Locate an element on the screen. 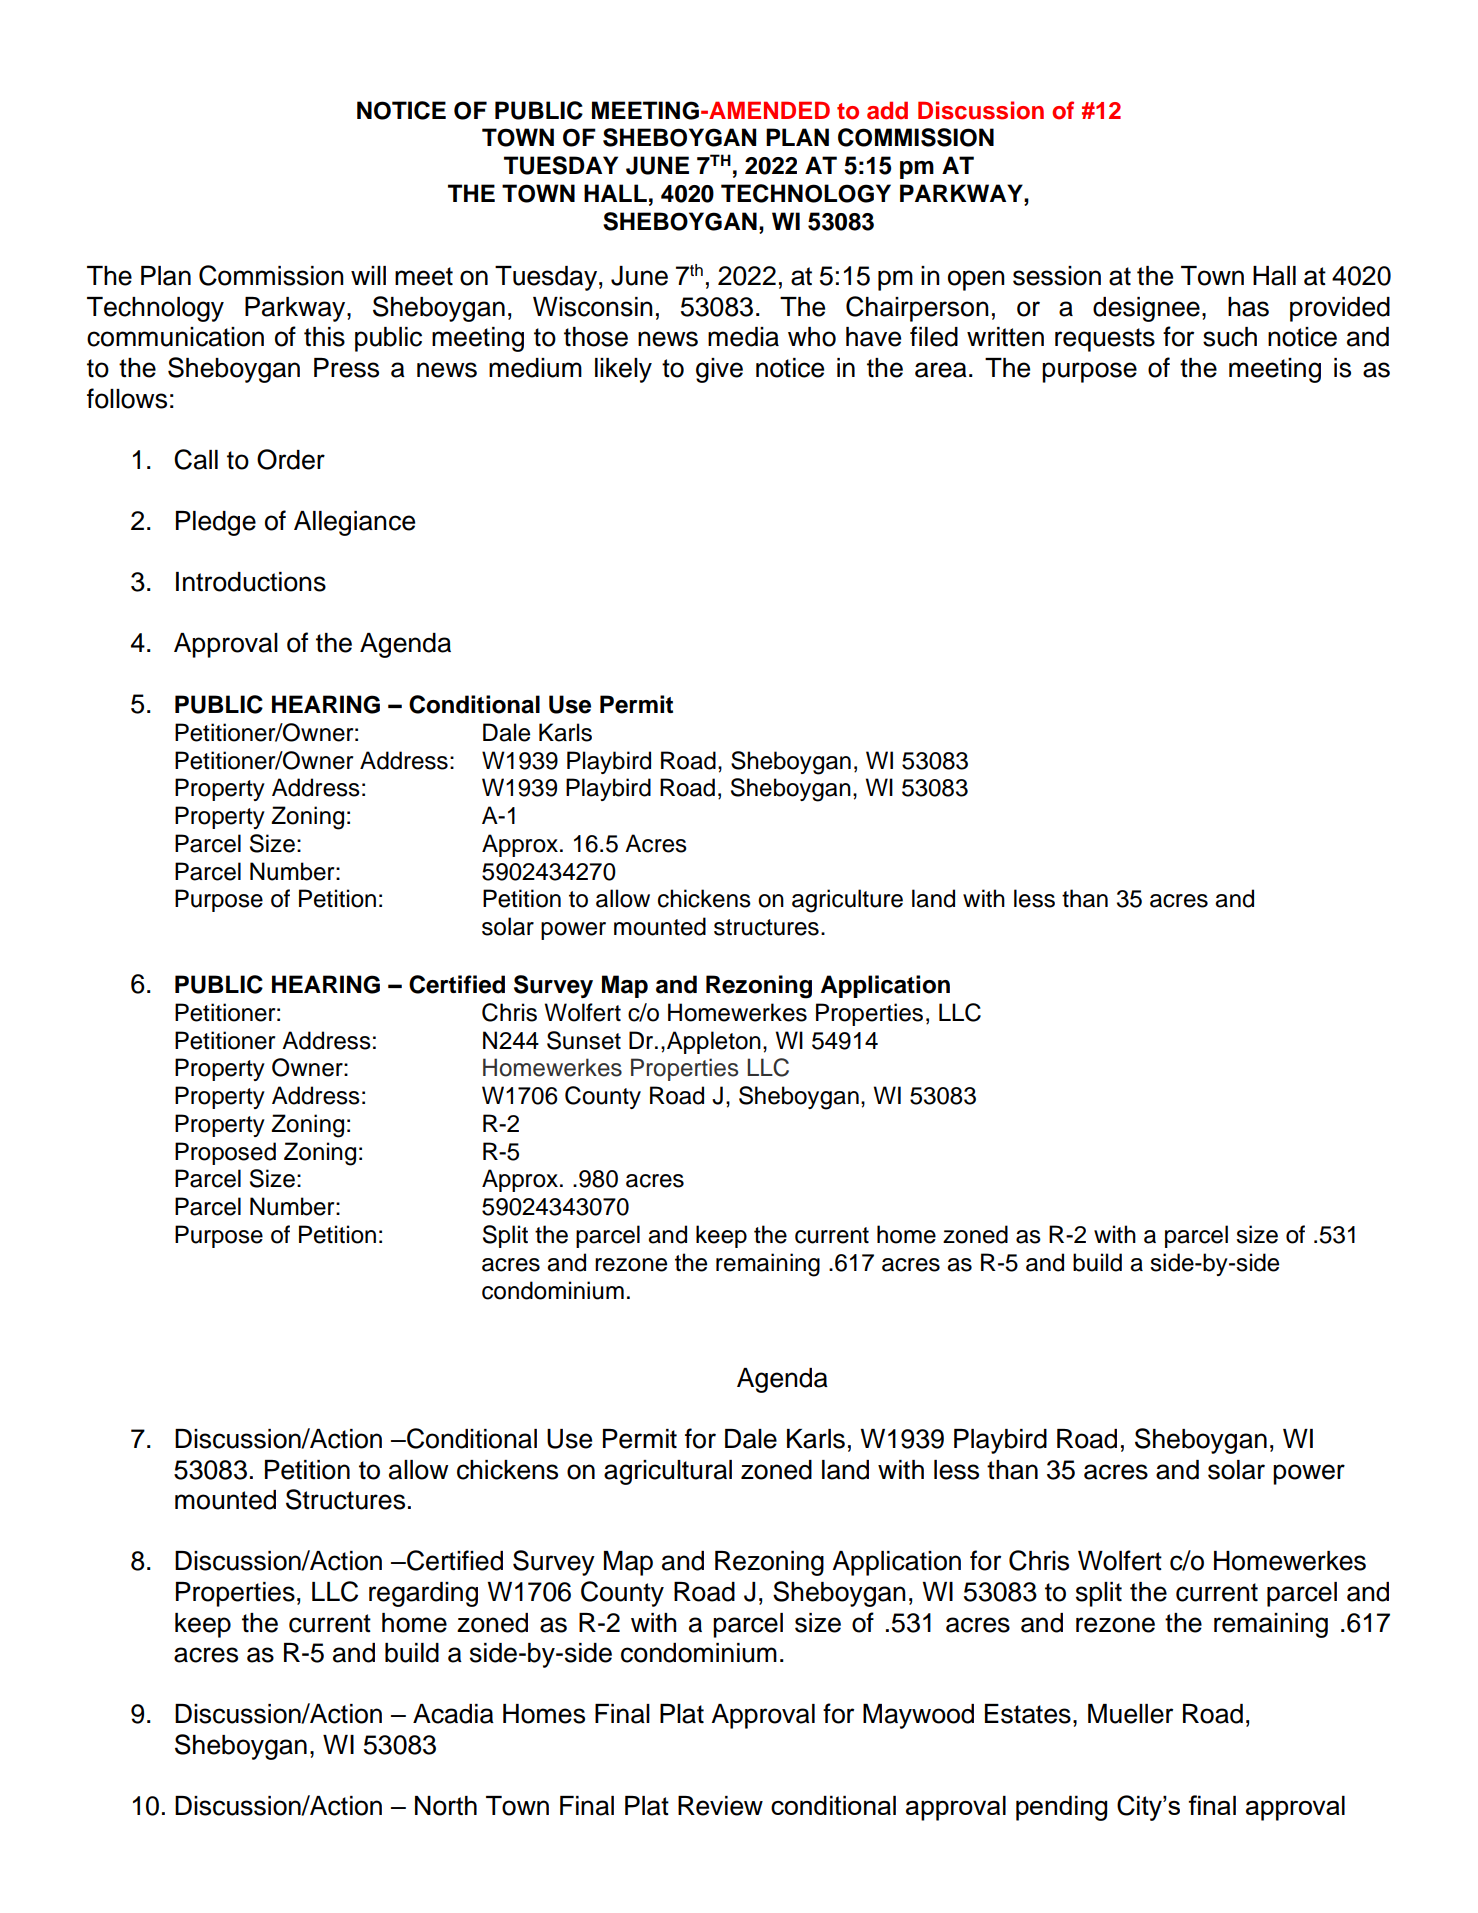 Image resolution: width=1478 pixels, height=1913 pixels. agriculture is located at coordinates (847, 901).
